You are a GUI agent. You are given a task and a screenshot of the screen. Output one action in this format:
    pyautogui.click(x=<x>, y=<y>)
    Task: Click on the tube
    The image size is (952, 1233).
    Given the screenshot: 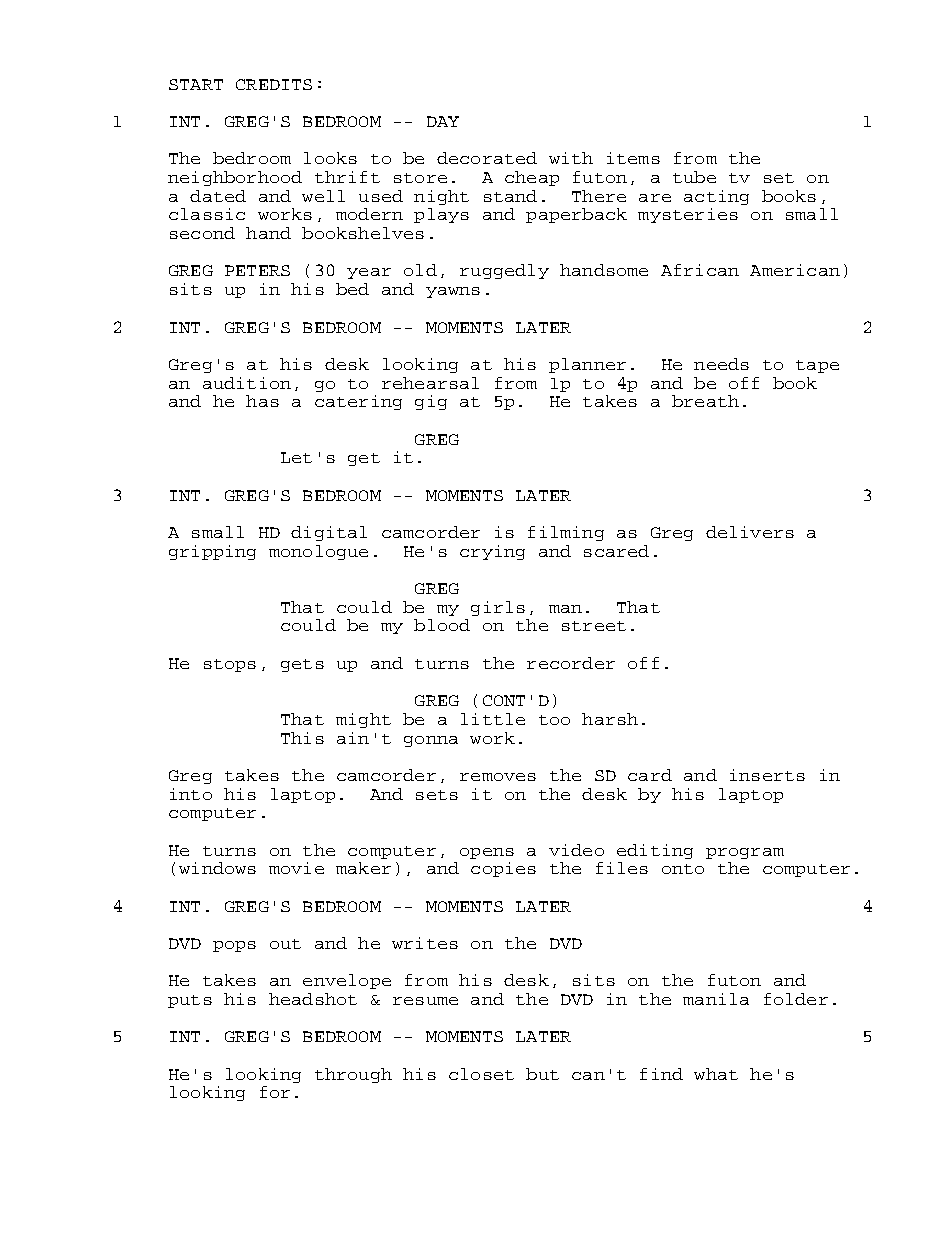 What is the action you would take?
    pyautogui.click(x=694, y=177)
